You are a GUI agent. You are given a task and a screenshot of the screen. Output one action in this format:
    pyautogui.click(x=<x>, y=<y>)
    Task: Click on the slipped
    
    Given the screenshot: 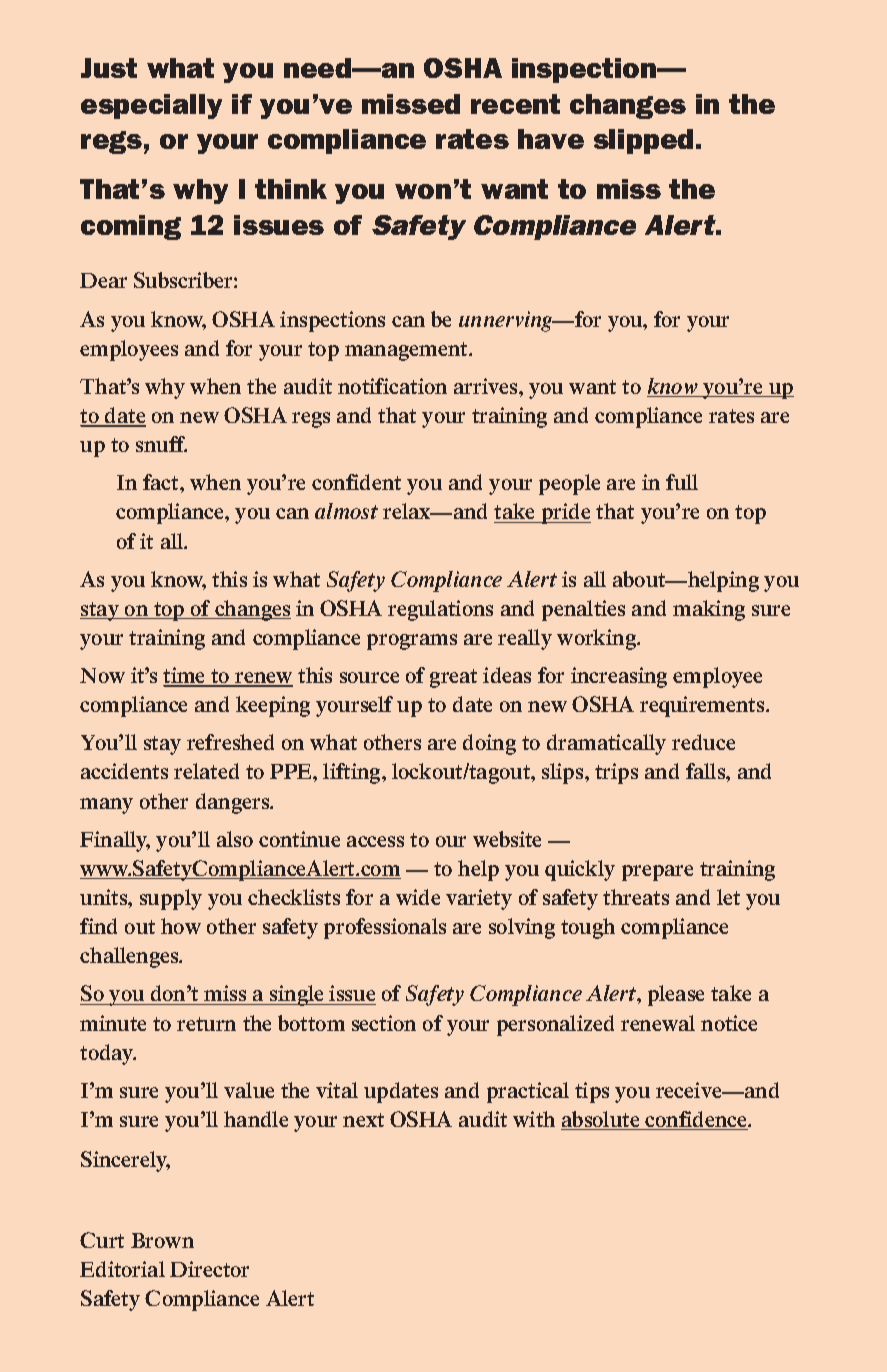 What is the action you would take?
    pyautogui.click(x=643, y=141)
